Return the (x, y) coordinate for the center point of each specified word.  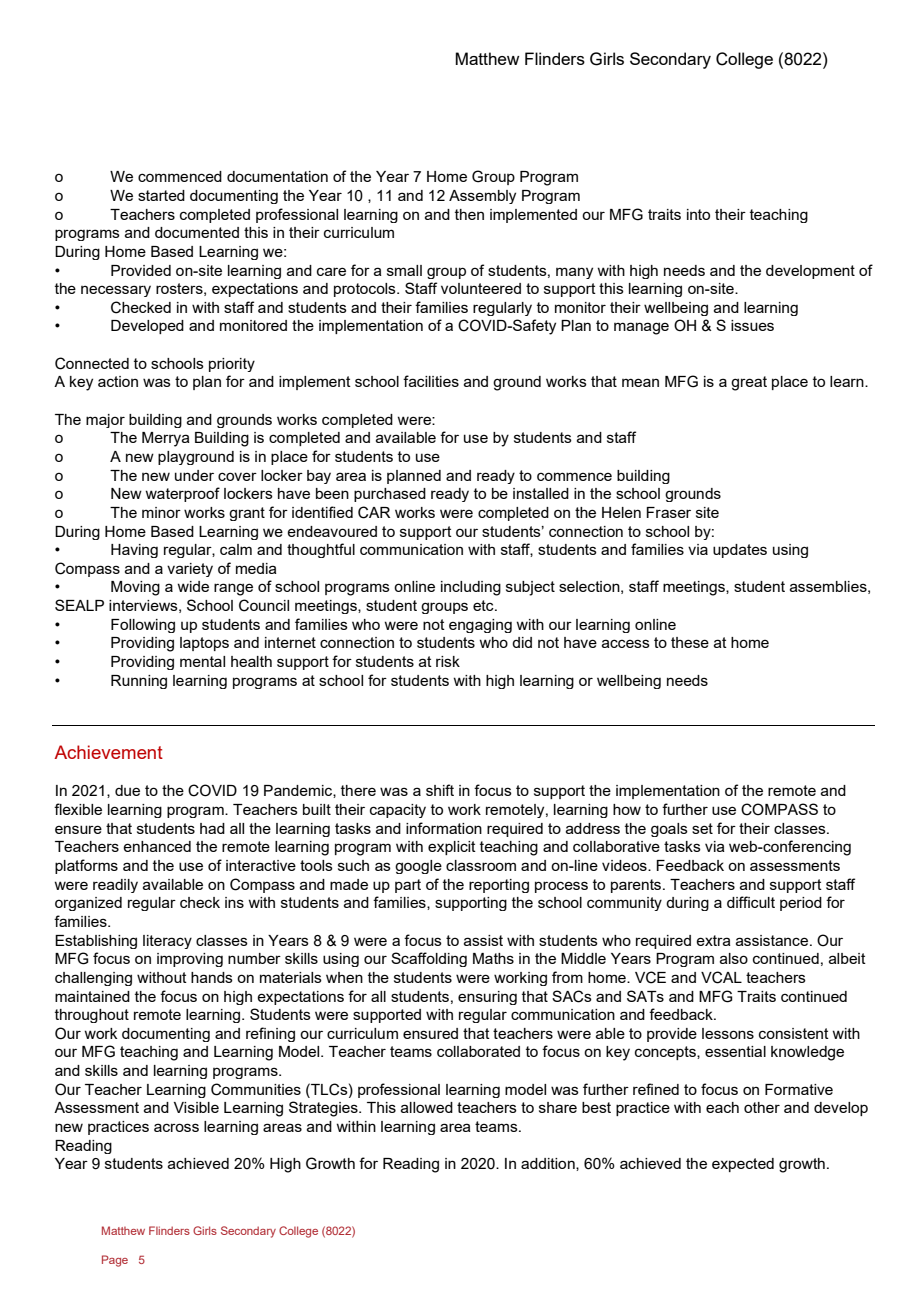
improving (190, 960)
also (734, 958)
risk (448, 661)
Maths (493, 958)
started (161, 195)
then (469, 214)
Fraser (668, 512)
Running (139, 682)
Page (115, 1261)
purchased (390, 495)
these (690, 642)
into (698, 214)
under (194, 475)
